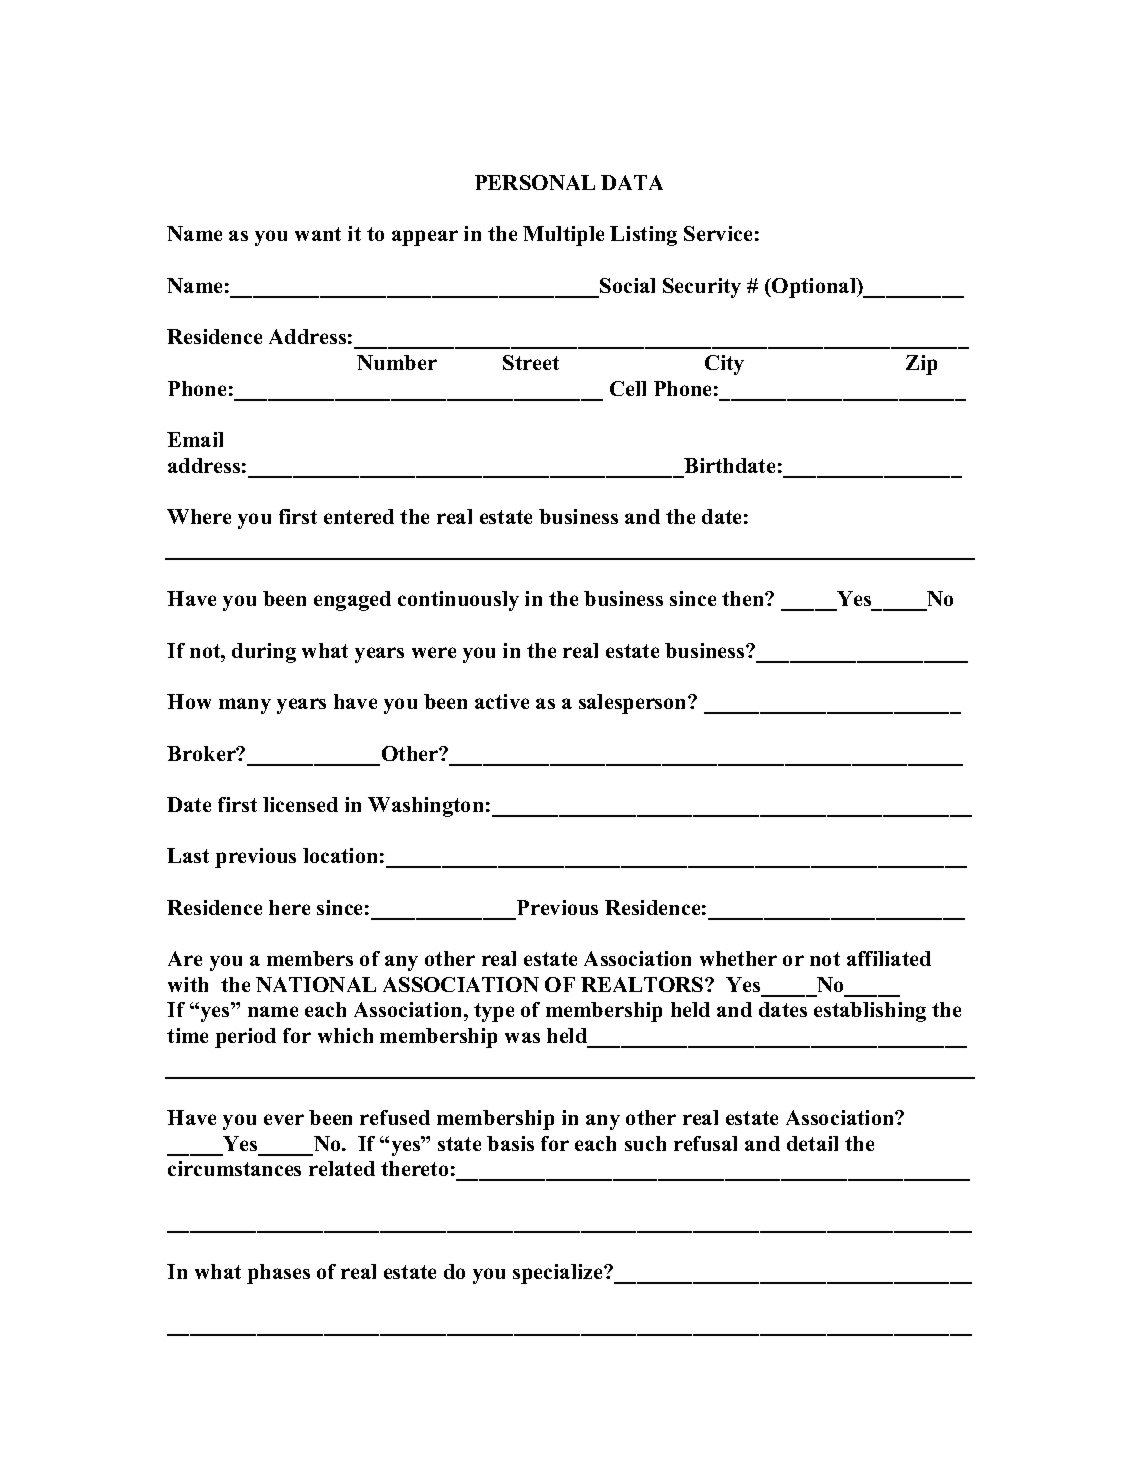  What do you see at coordinates (502, 701) in the document?
I see `active` at bounding box center [502, 701].
